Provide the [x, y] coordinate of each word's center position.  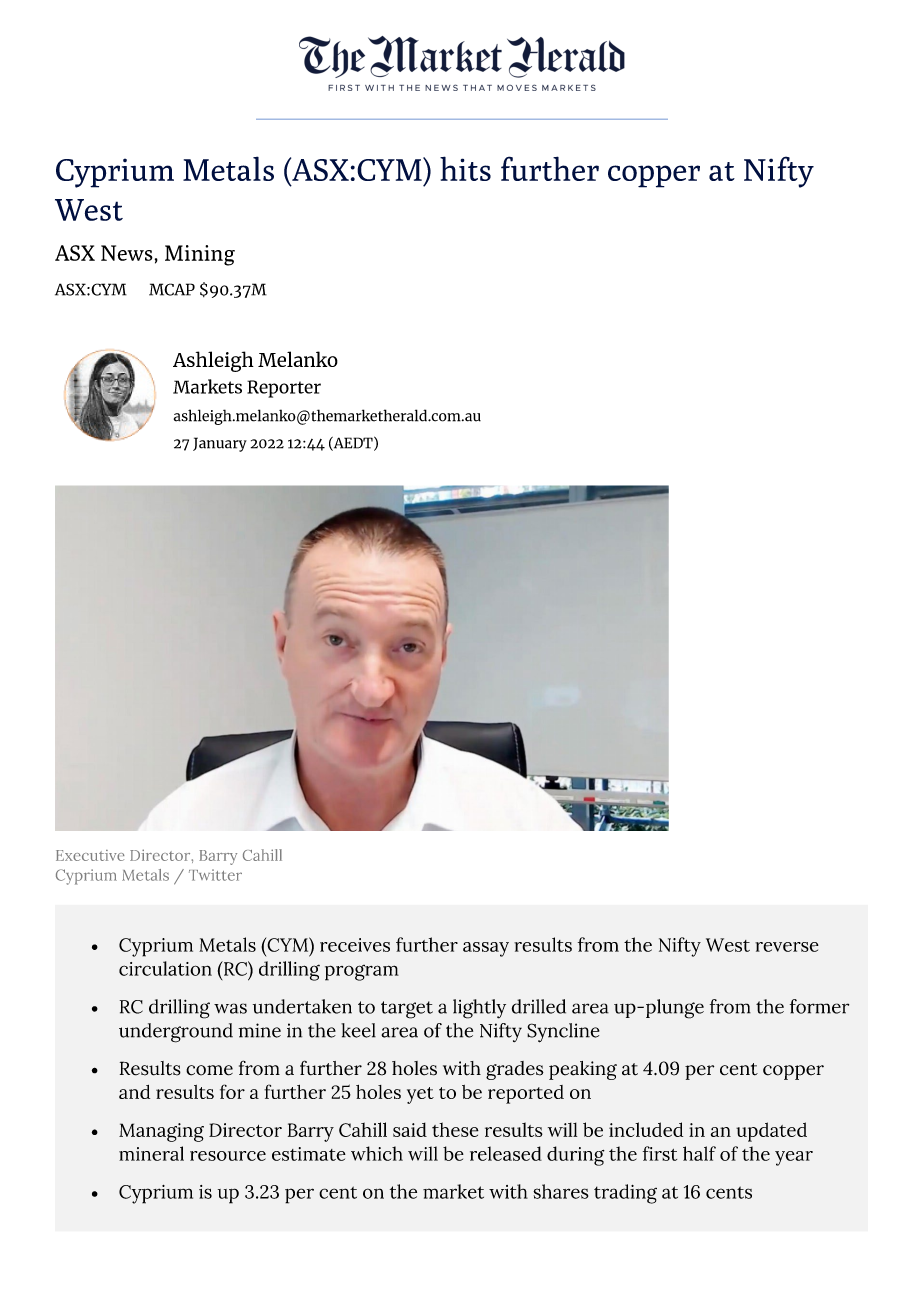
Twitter [215, 875]
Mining [200, 255]
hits [465, 168]
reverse [787, 947]
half [699, 1153]
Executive [90, 855]
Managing [161, 1132]
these [455, 1129]
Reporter [284, 389]
